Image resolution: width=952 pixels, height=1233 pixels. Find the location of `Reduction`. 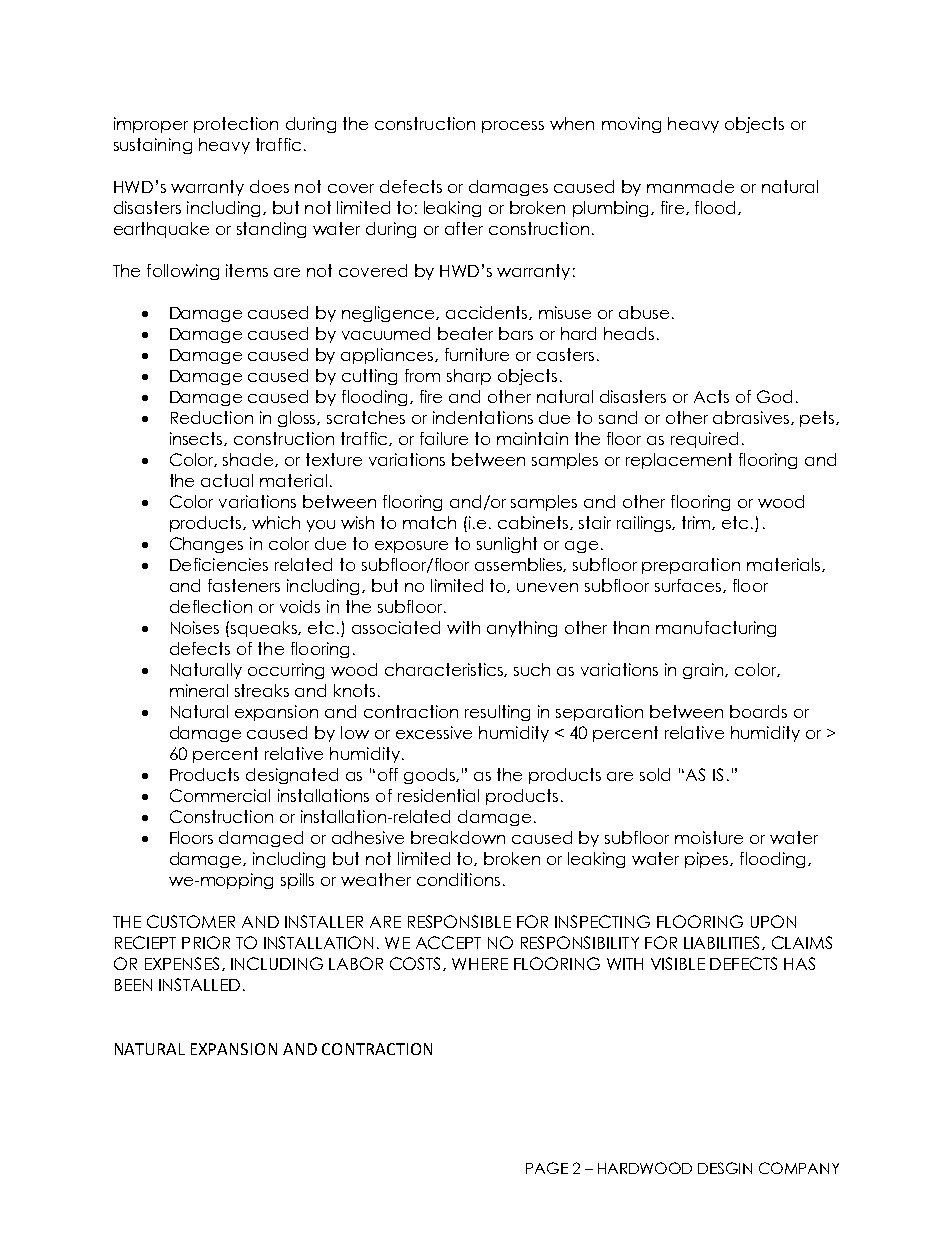

Reduction is located at coordinates (212, 417).
